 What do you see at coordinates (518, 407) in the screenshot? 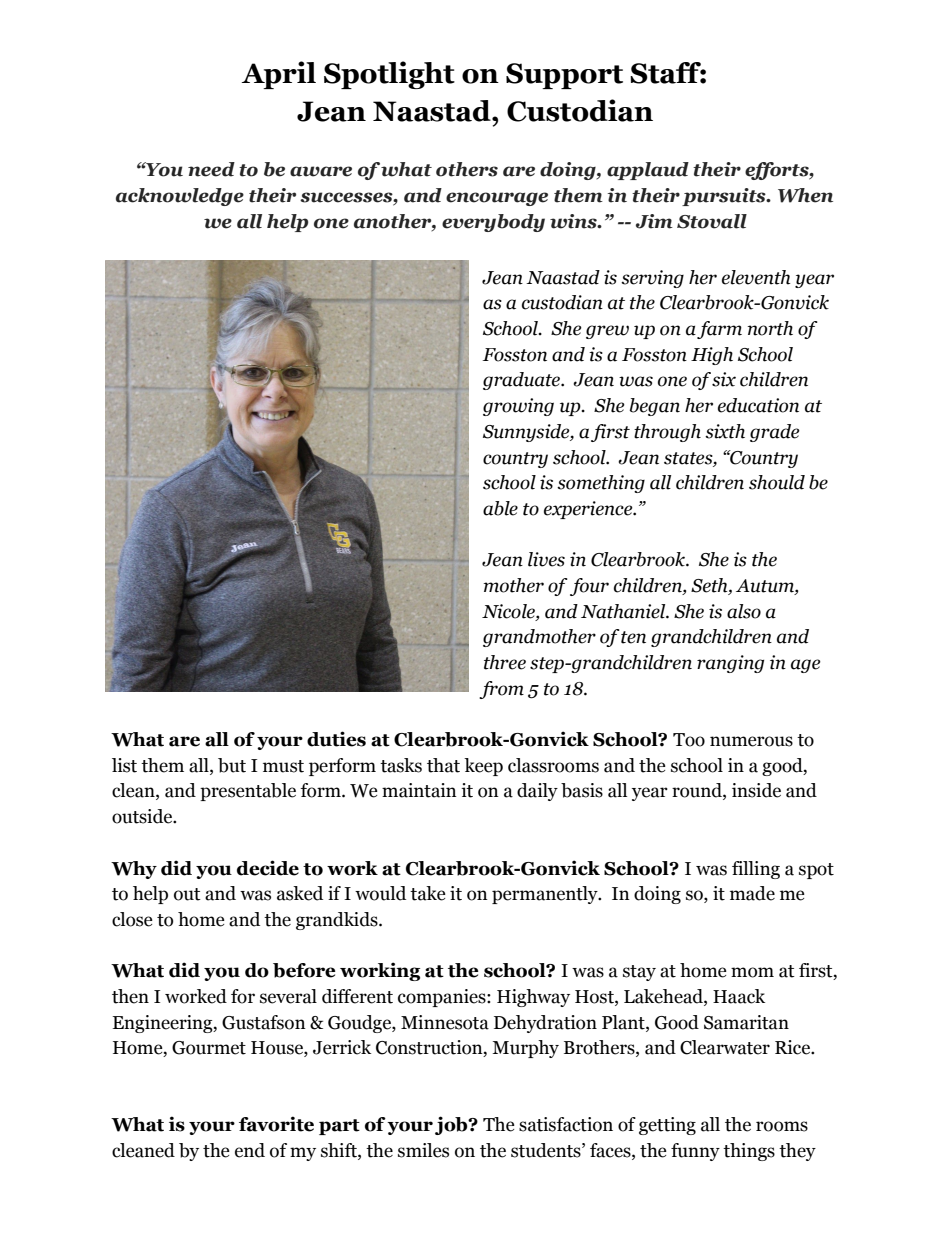
I see `growing` at bounding box center [518, 407].
